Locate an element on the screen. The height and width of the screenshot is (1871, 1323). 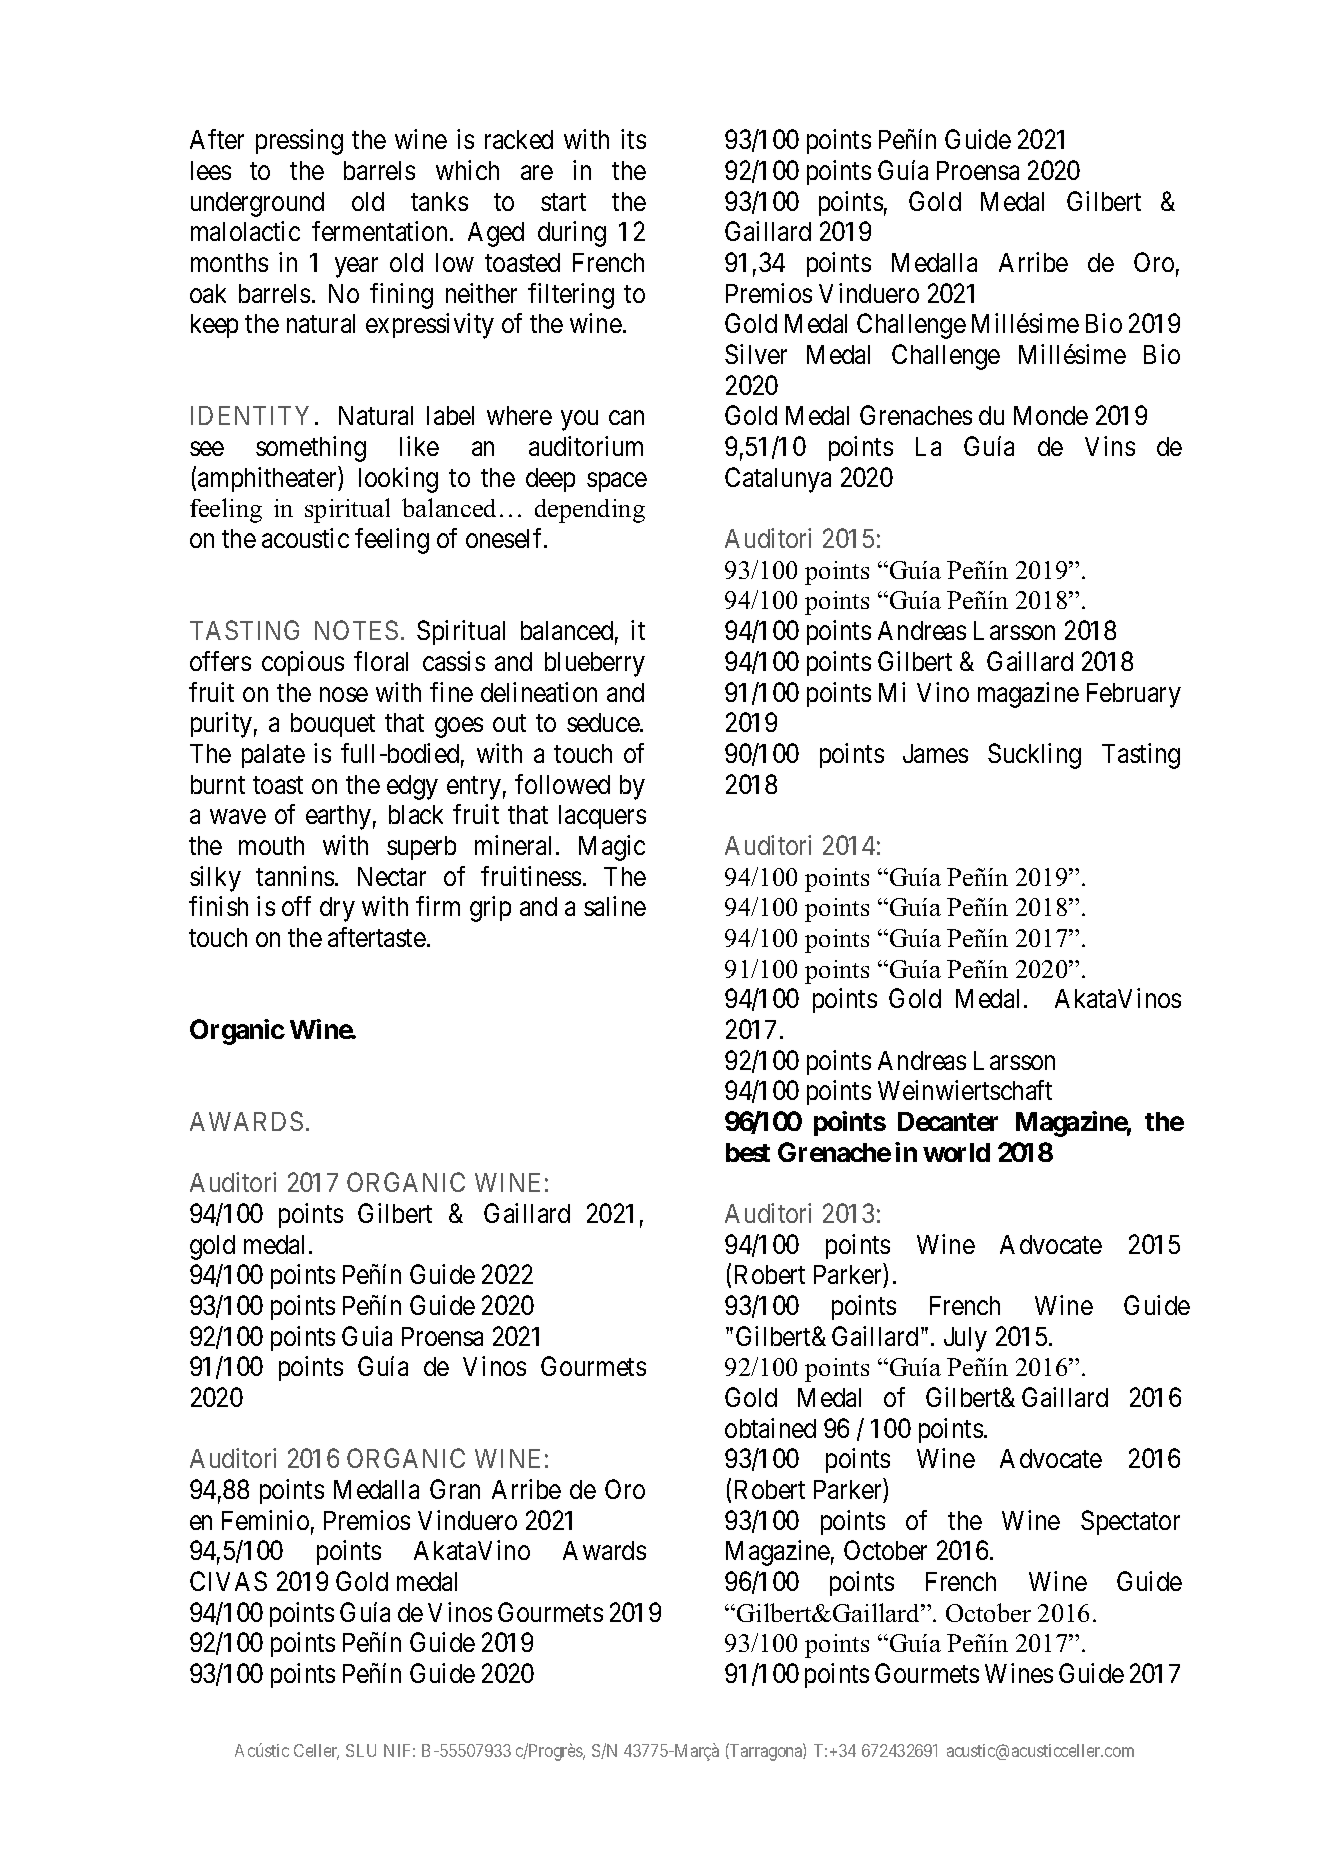
Spectator is located at coordinates (1130, 1522).
